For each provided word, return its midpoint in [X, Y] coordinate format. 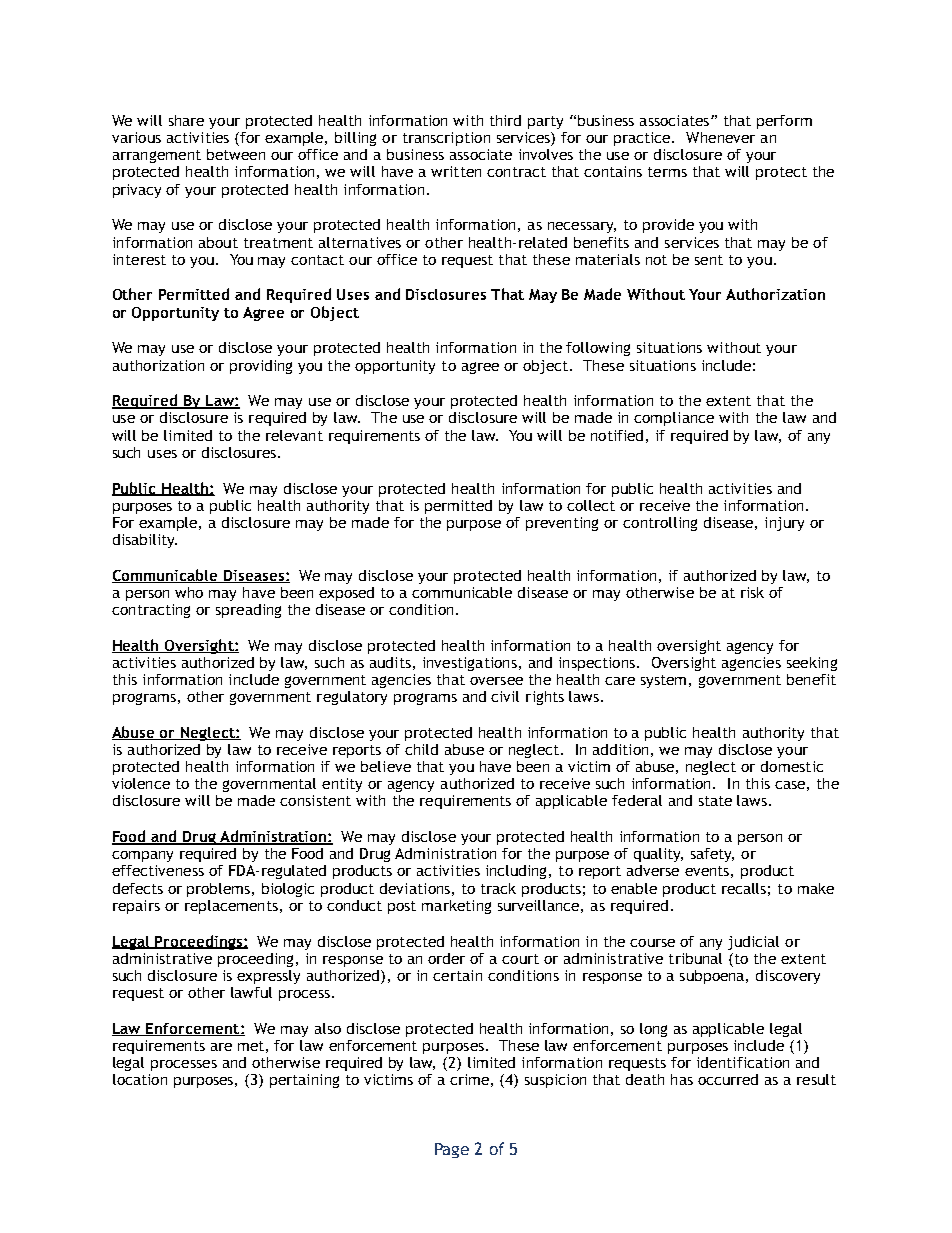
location [140, 1079]
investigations [470, 664]
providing [261, 367]
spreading [248, 611]
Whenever [720, 137]
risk [752, 592]
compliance [674, 419]
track [498, 888]
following [598, 349]
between [236, 154]
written [456, 171]
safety [712, 855]
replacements [231, 907]
